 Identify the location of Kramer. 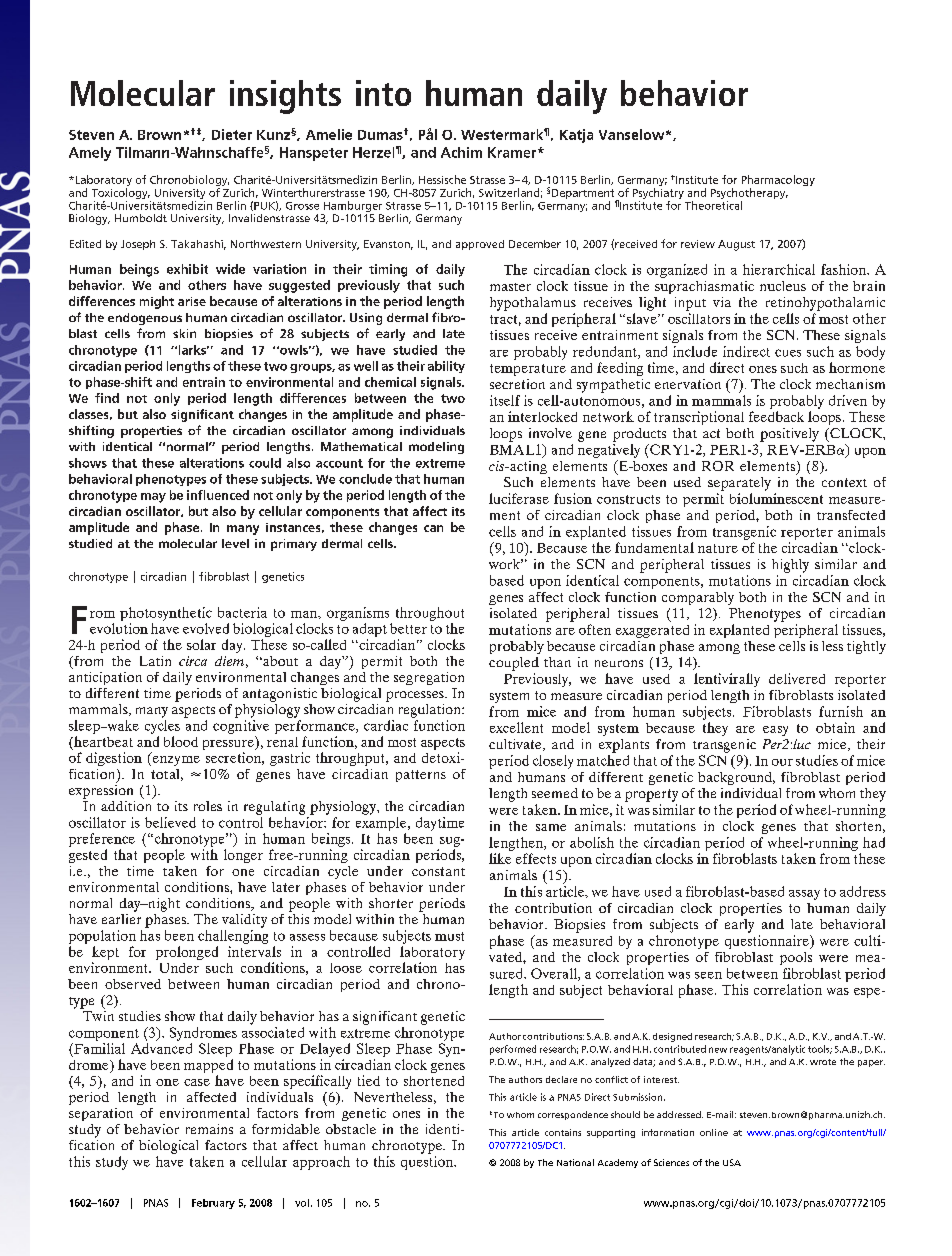
(513, 152).
